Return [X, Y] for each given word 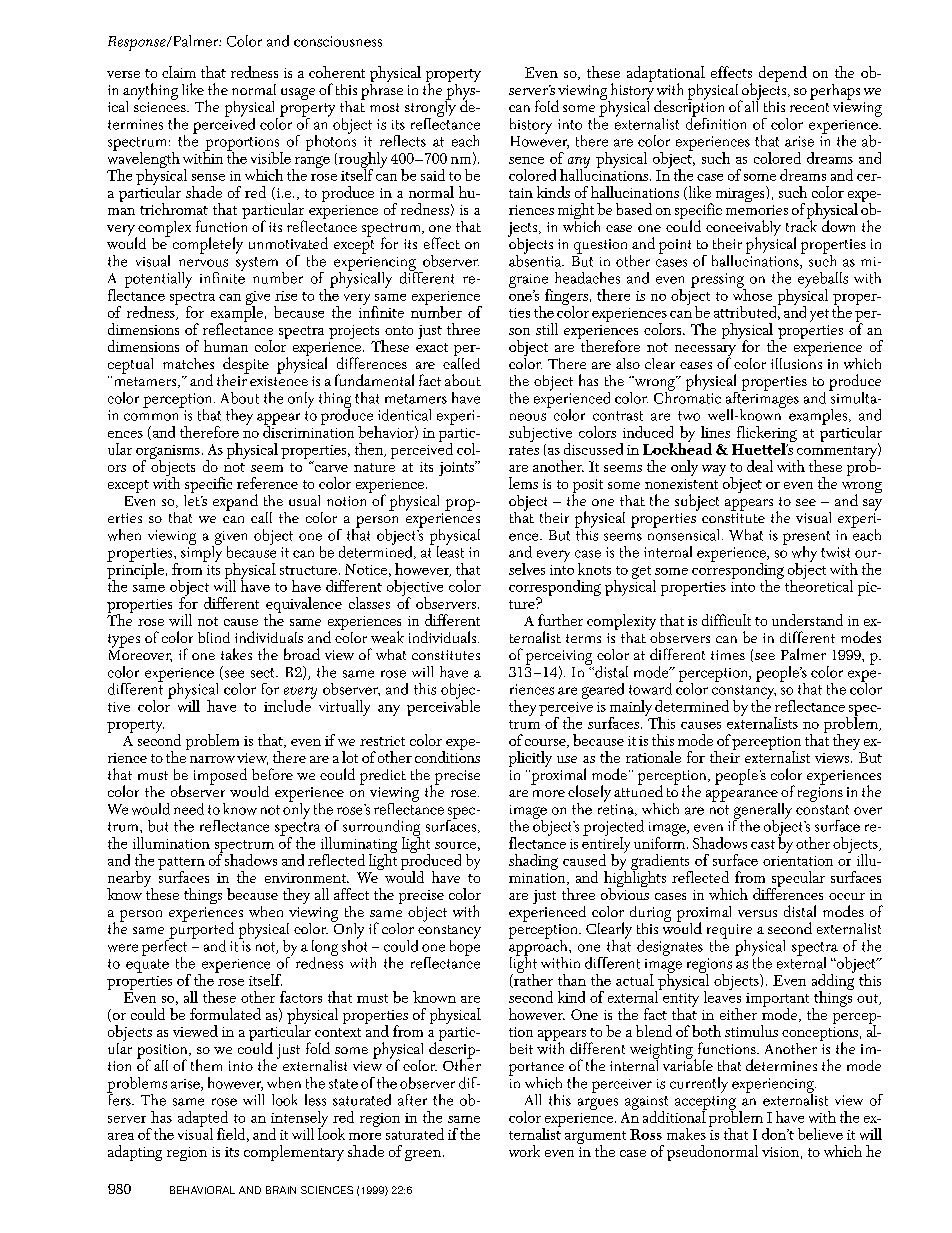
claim [179, 72]
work [524, 1151]
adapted [203, 1120]
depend [783, 74]
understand [807, 620]
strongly [430, 108]
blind [214, 637]
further [560, 620]
